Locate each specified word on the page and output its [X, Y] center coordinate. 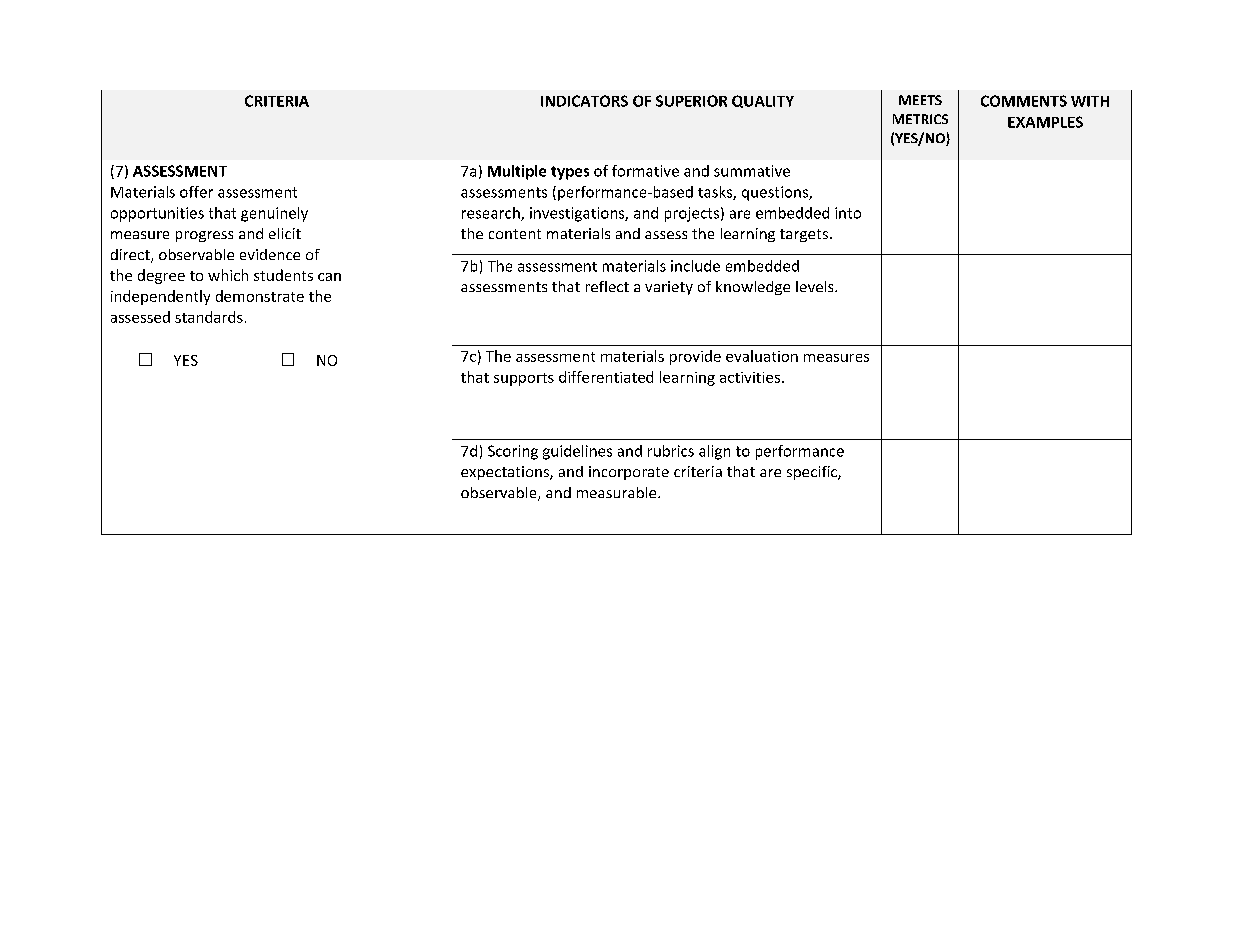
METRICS [920, 119]
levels [816, 286]
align [714, 452]
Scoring [513, 452]
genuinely [274, 214]
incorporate [629, 473]
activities [751, 377]
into [848, 213]
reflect [607, 286]
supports [524, 379]
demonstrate [260, 296]
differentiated [606, 377]
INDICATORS [584, 101]
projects [692, 214]
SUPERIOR [691, 101]
